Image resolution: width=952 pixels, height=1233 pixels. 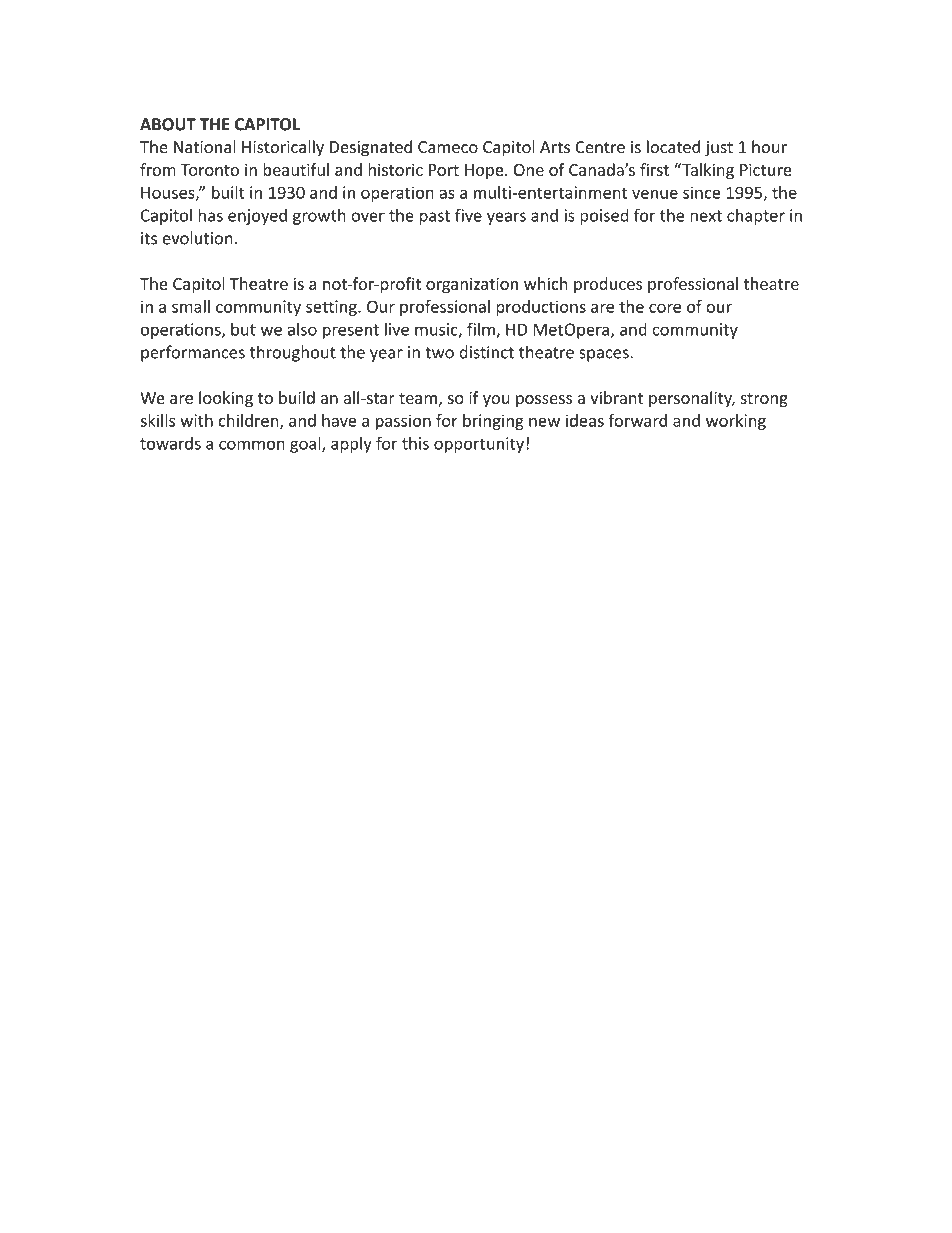 What do you see at coordinates (608, 285) in the document?
I see `produces` at bounding box center [608, 285].
